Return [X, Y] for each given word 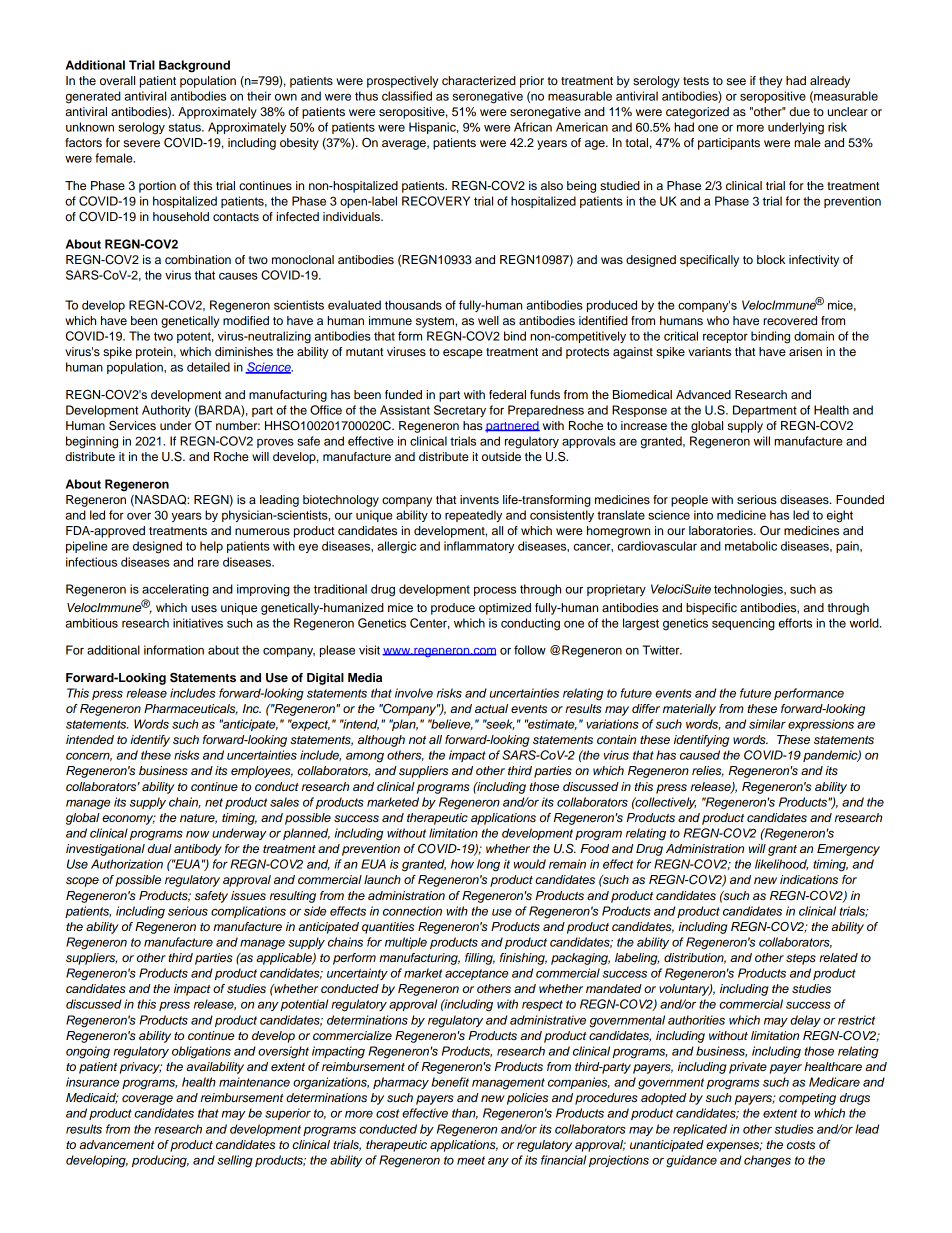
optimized [505, 609]
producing [160, 1161]
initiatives [198, 623]
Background [194, 66]
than [465, 1113]
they [770, 82]
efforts [795, 623]
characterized [479, 80]
